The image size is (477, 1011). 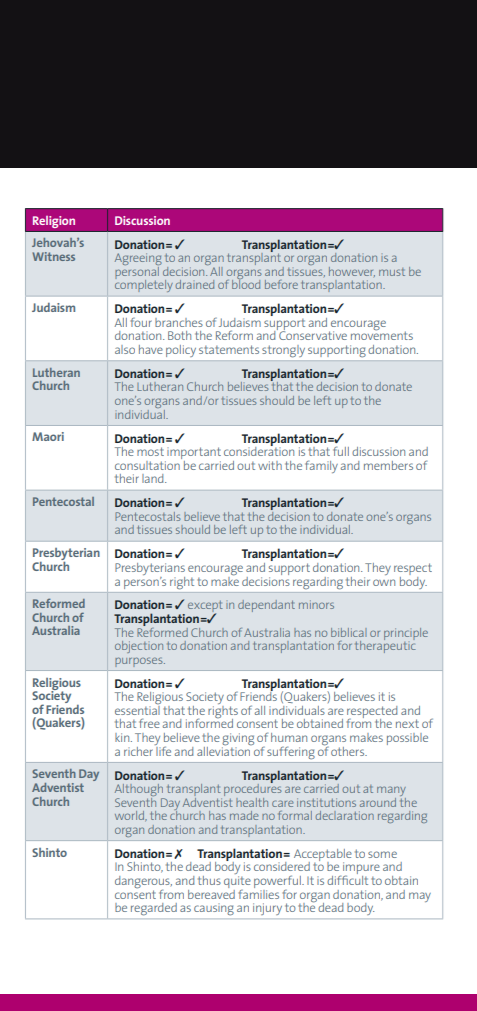 I want to click on impure, so click(x=361, y=869).
